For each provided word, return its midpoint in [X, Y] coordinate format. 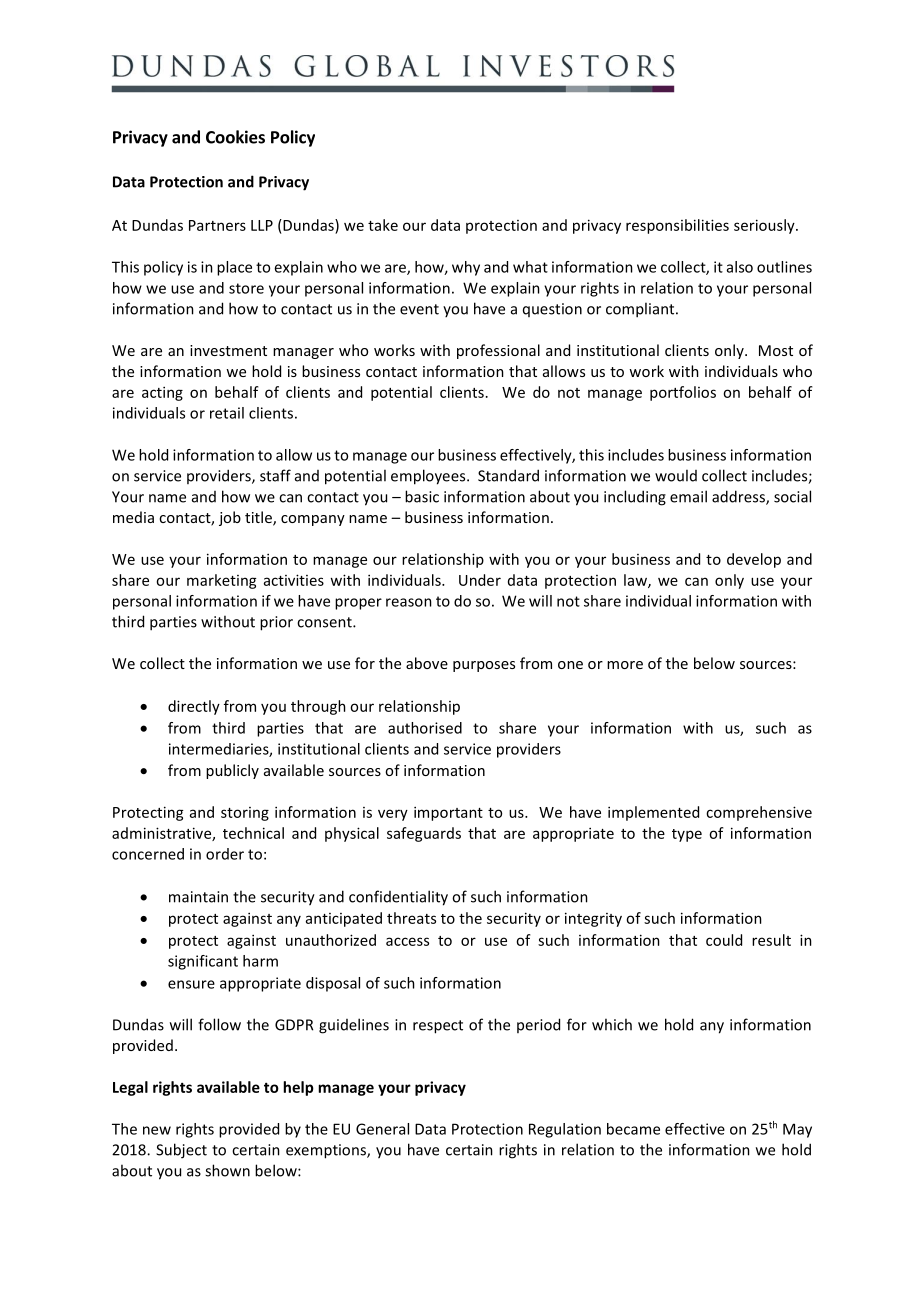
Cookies [235, 137]
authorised [425, 728]
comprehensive [759, 813]
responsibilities [677, 226]
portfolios [683, 393]
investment [228, 350]
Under [480, 580]
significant [203, 962]
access [407, 941]
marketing [222, 581]
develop [754, 560]
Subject [181, 1151]
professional [498, 351]
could [724, 940]
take [383, 225]
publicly [232, 771]
